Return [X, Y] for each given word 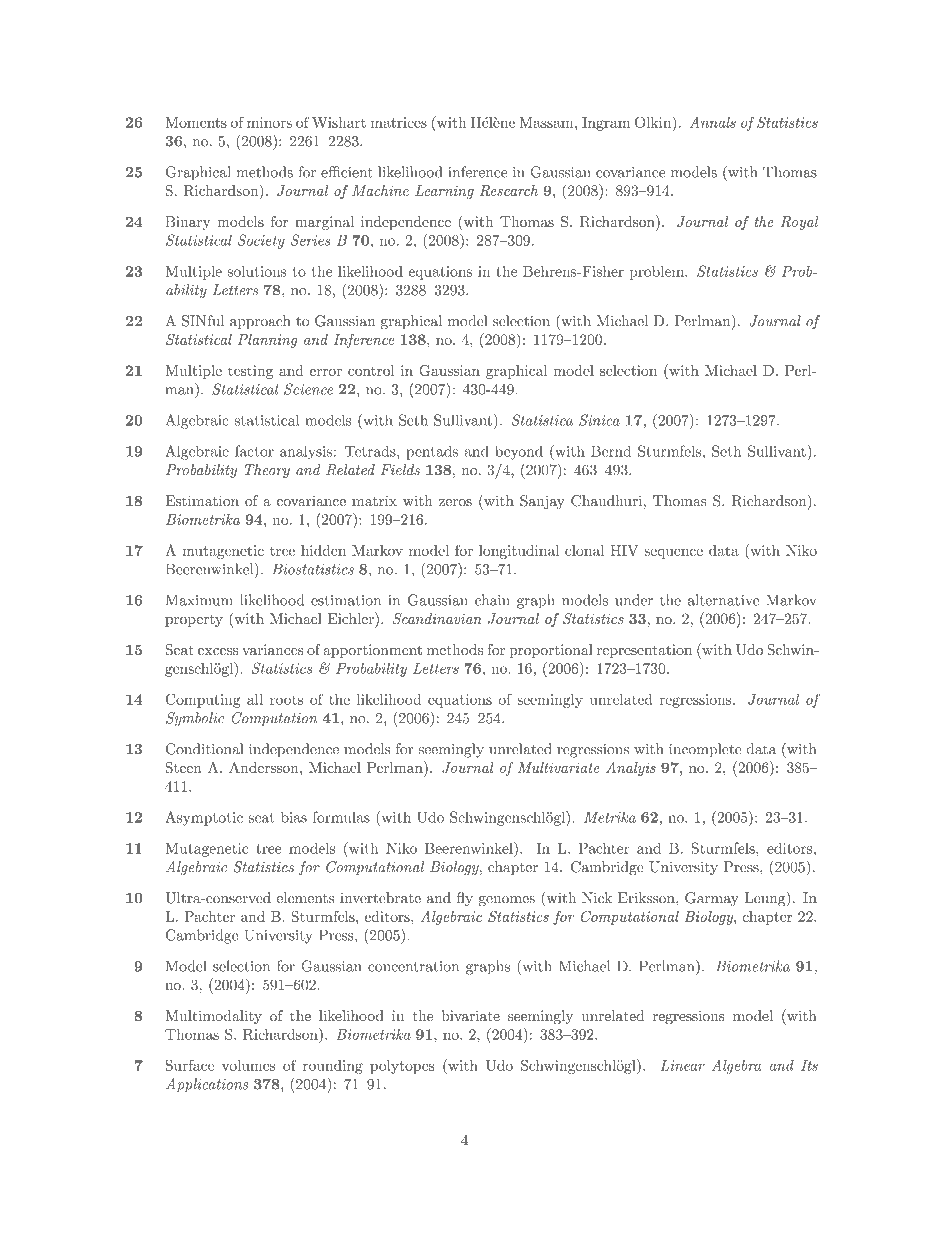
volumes [249, 1065]
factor [254, 451]
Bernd [611, 451]
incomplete [705, 750]
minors [269, 122]
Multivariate [559, 767]
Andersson [265, 767]
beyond [519, 452]
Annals [713, 122]
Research [509, 190]
